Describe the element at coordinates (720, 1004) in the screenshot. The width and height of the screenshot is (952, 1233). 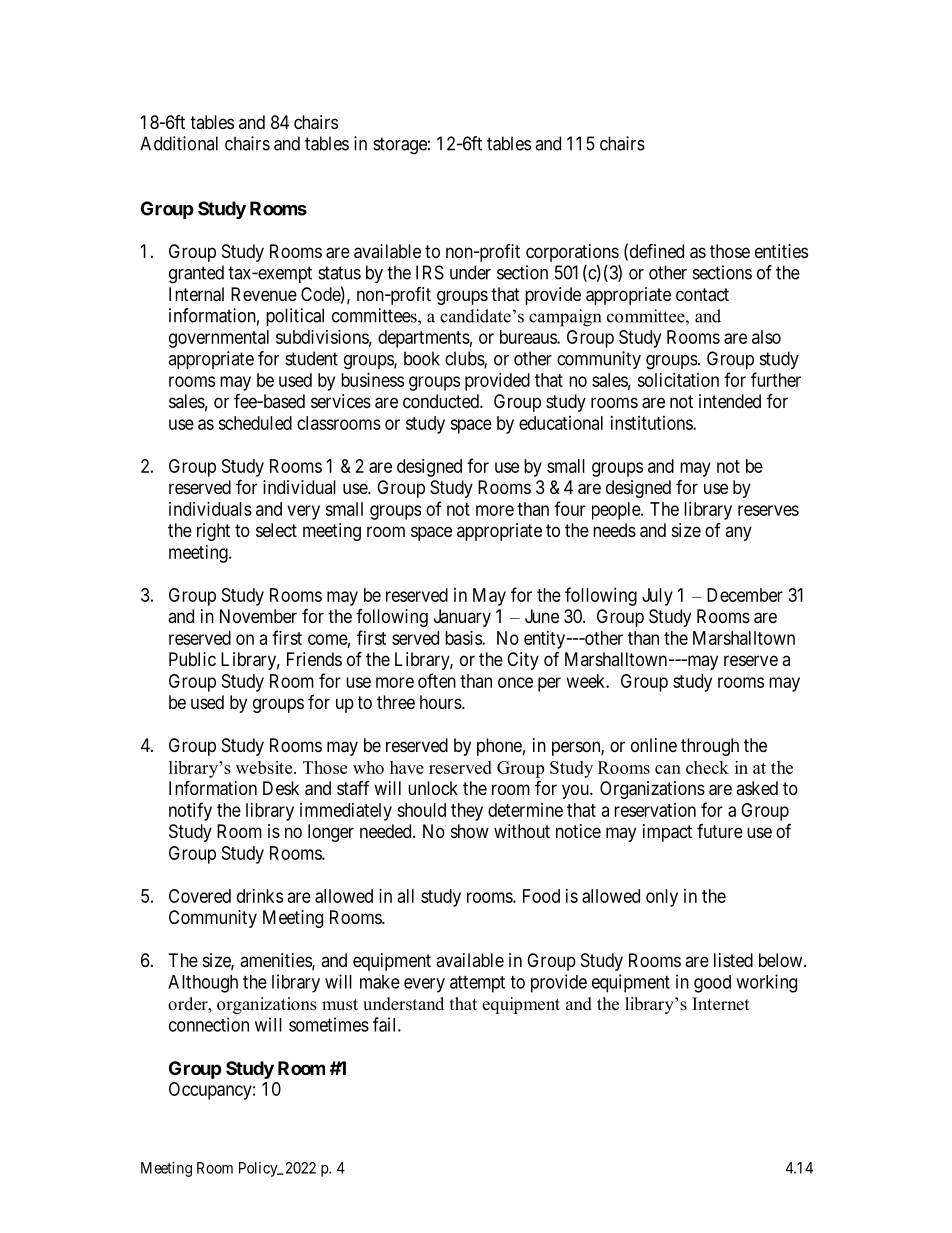
I see `Internet` at that location.
